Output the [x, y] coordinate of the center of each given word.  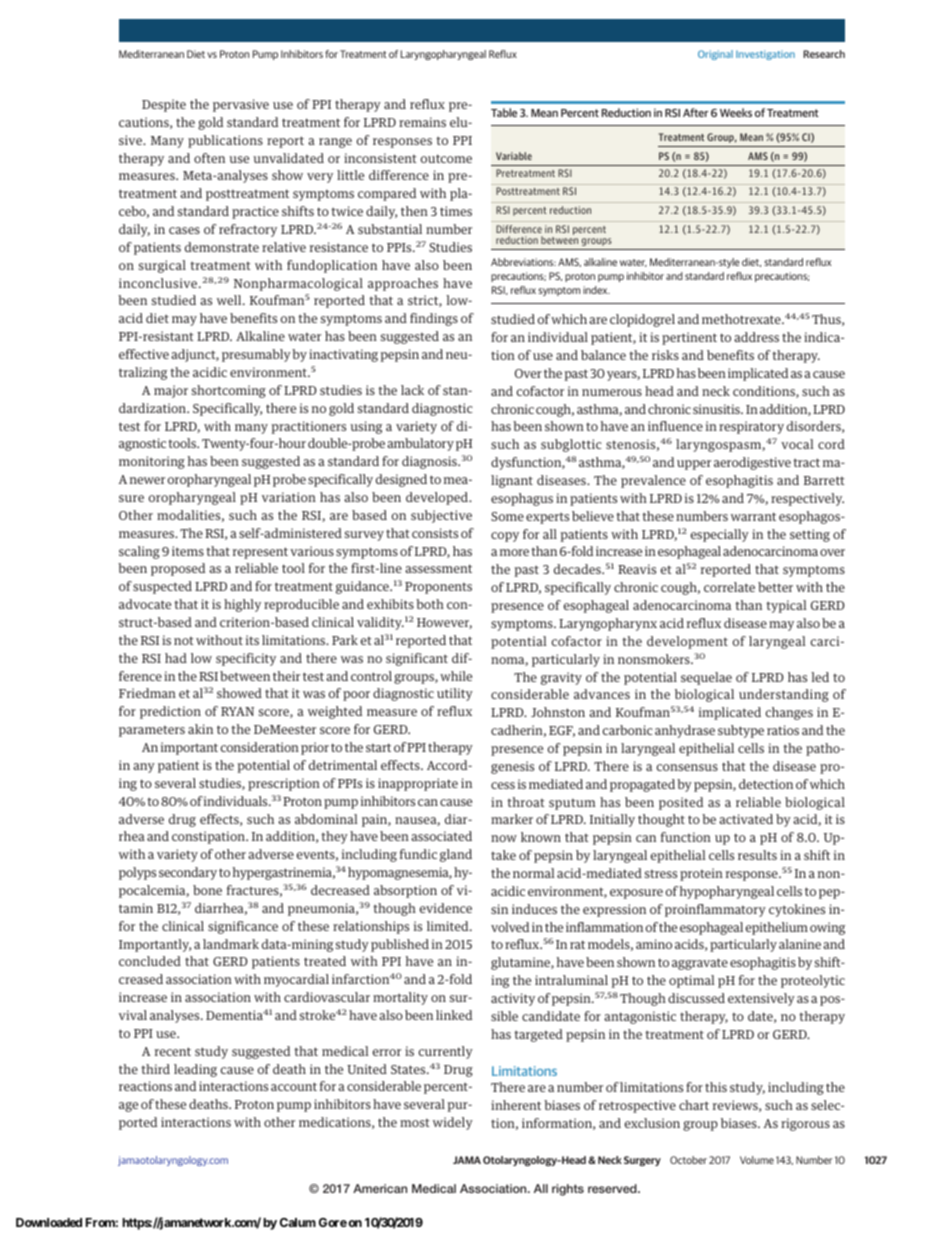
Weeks [736, 112]
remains [422, 122]
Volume [757, 1160]
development [687, 642]
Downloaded [49, 1222]
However [444, 623]
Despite [164, 105]
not [184, 641]
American [380, 1188]
